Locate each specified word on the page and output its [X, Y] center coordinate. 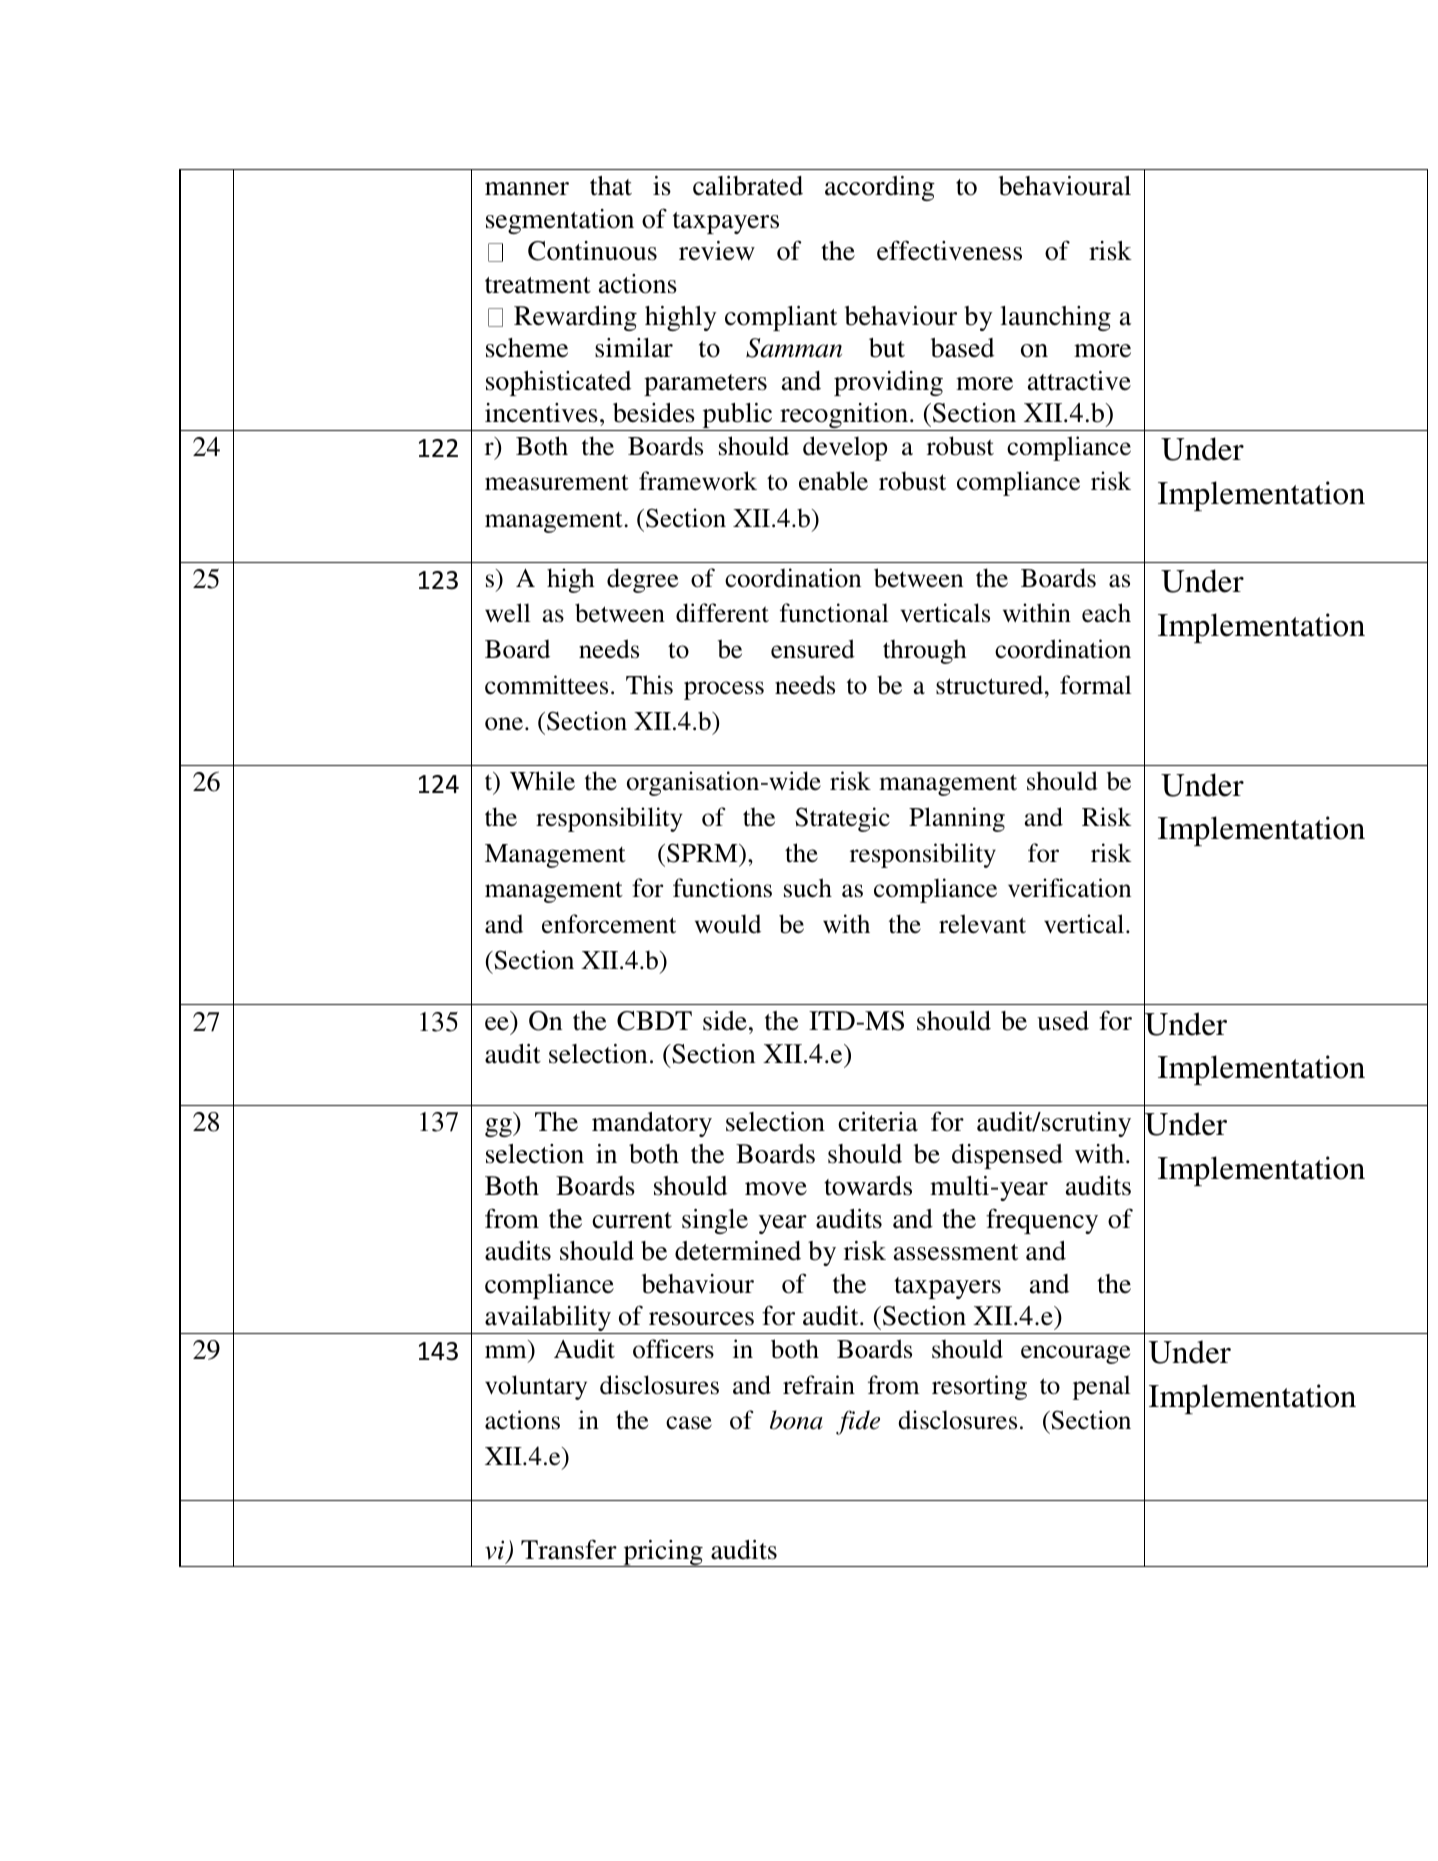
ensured [813, 649]
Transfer [569, 1549]
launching [1055, 318]
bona [796, 1420]
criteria [878, 1122]
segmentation [560, 221]
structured [991, 685]
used [1063, 1021]
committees [546, 685]
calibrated [748, 186]
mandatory [652, 1124]
